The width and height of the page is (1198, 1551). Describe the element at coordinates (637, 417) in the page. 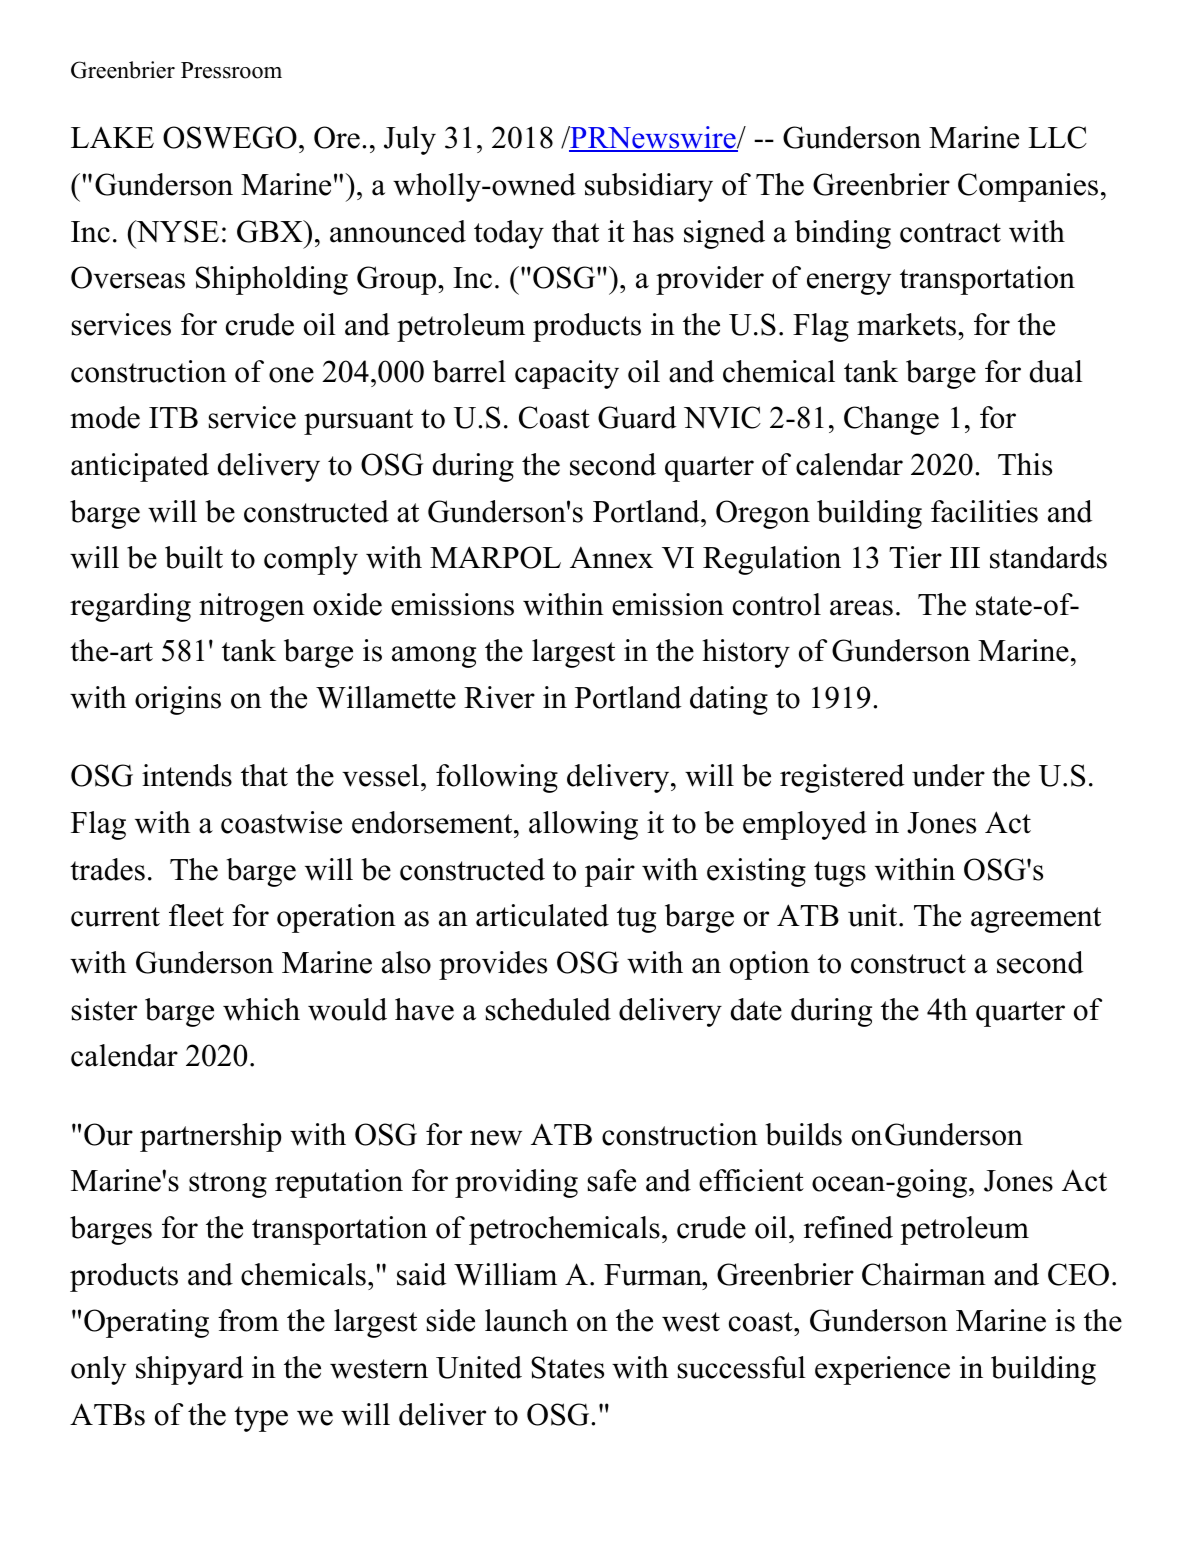

I see `Guard` at that location.
